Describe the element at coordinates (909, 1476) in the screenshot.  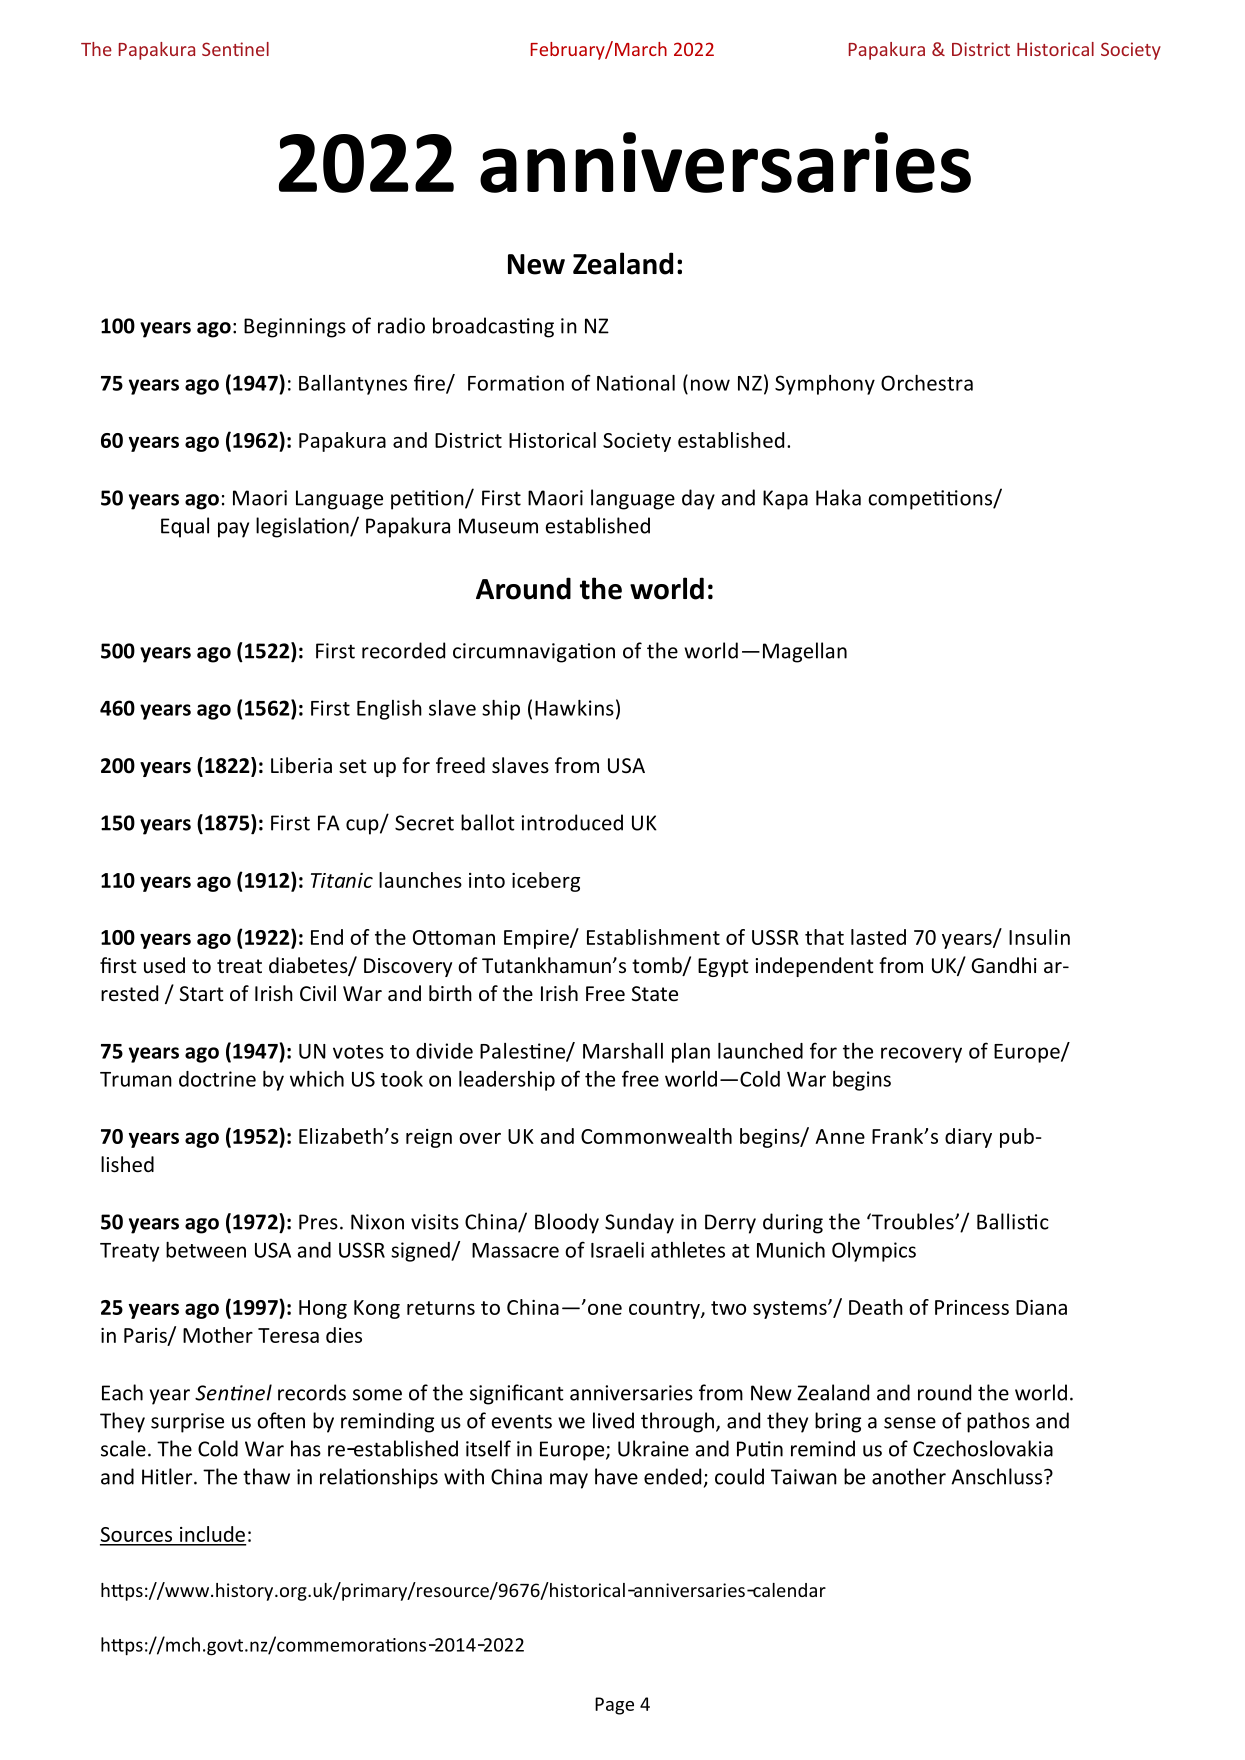
I see `another` at that location.
